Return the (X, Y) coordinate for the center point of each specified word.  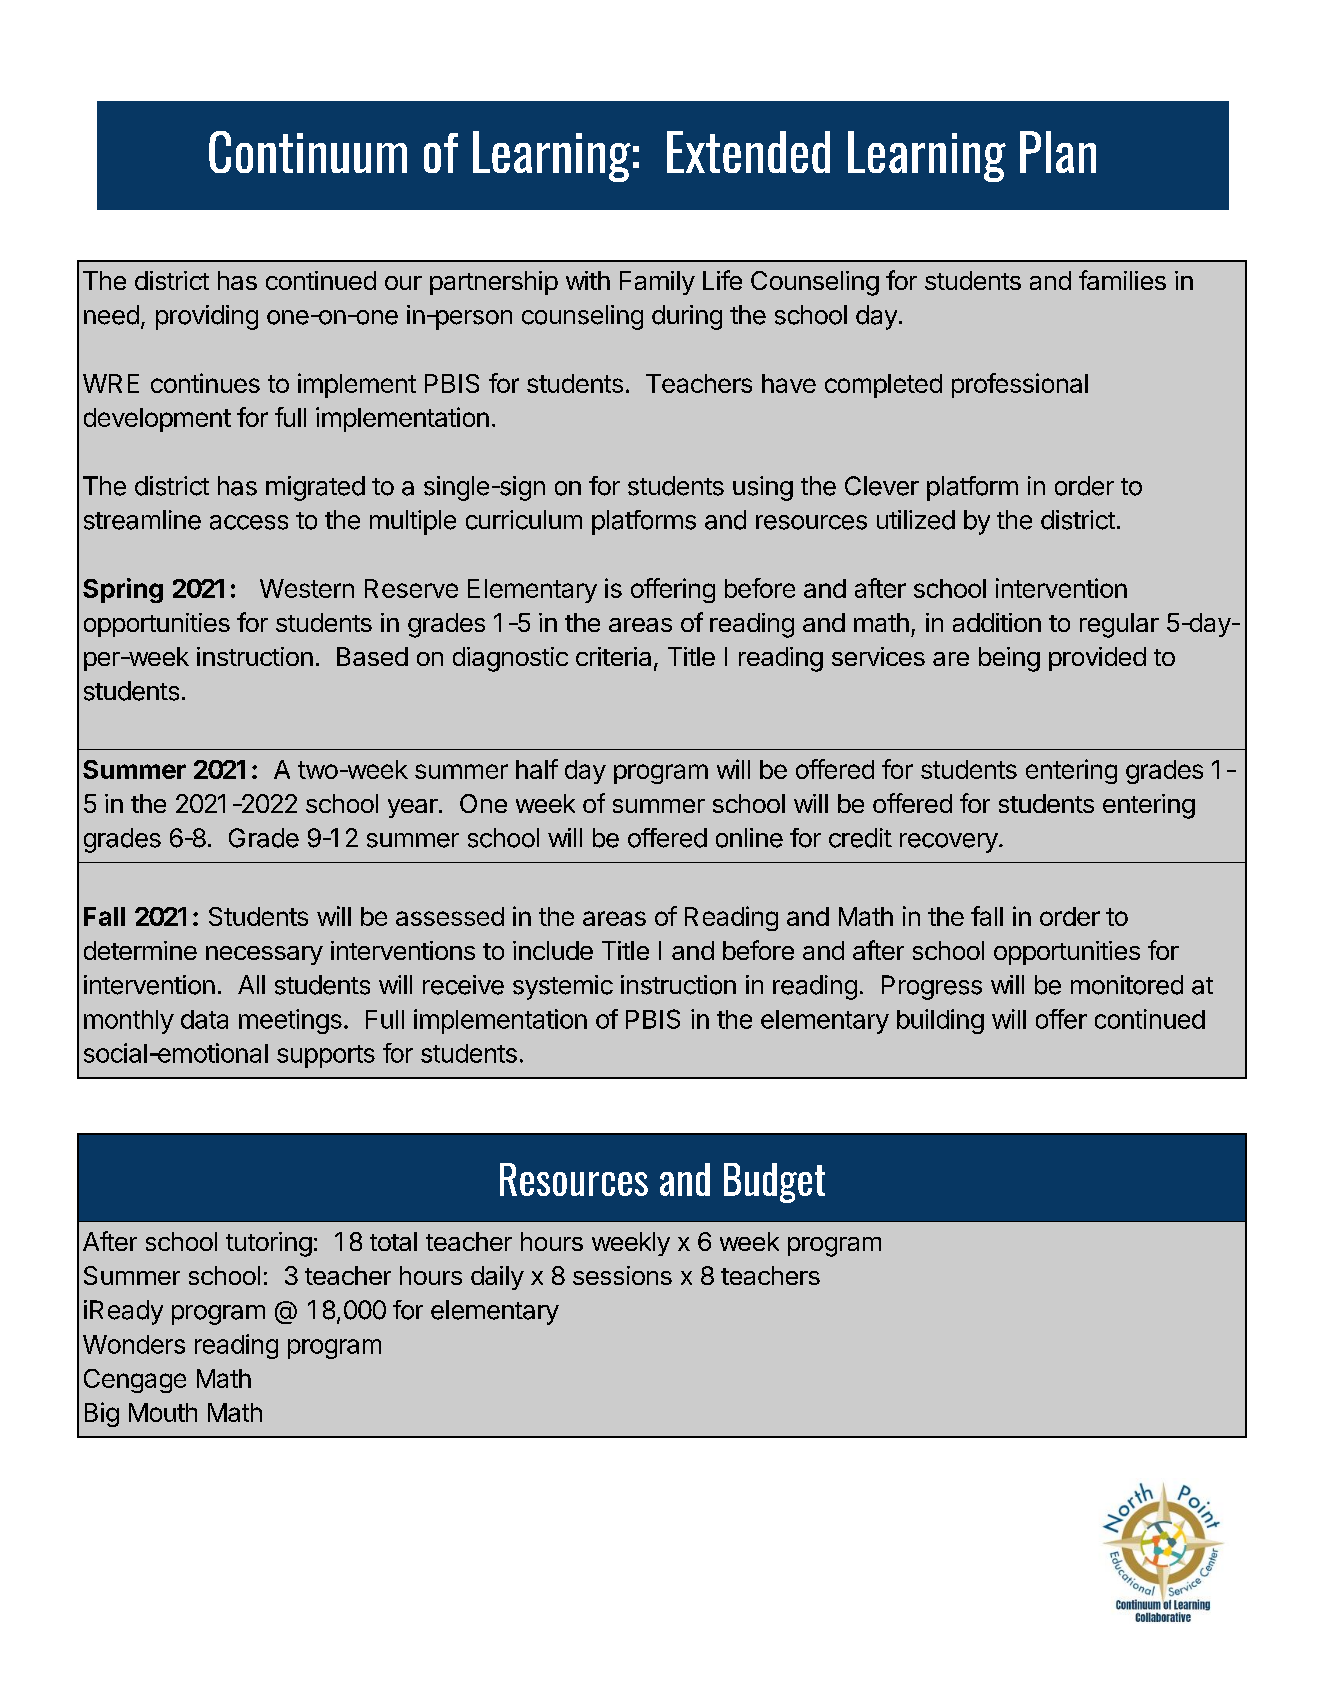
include (553, 950)
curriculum (524, 520)
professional (1020, 385)
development (157, 420)
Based (372, 656)
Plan (1058, 152)
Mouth (163, 1412)
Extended (748, 152)
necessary (264, 955)
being (1009, 659)
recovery (949, 843)
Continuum (308, 152)
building (940, 1021)
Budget (774, 1183)
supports (326, 1056)
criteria (613, 656)
